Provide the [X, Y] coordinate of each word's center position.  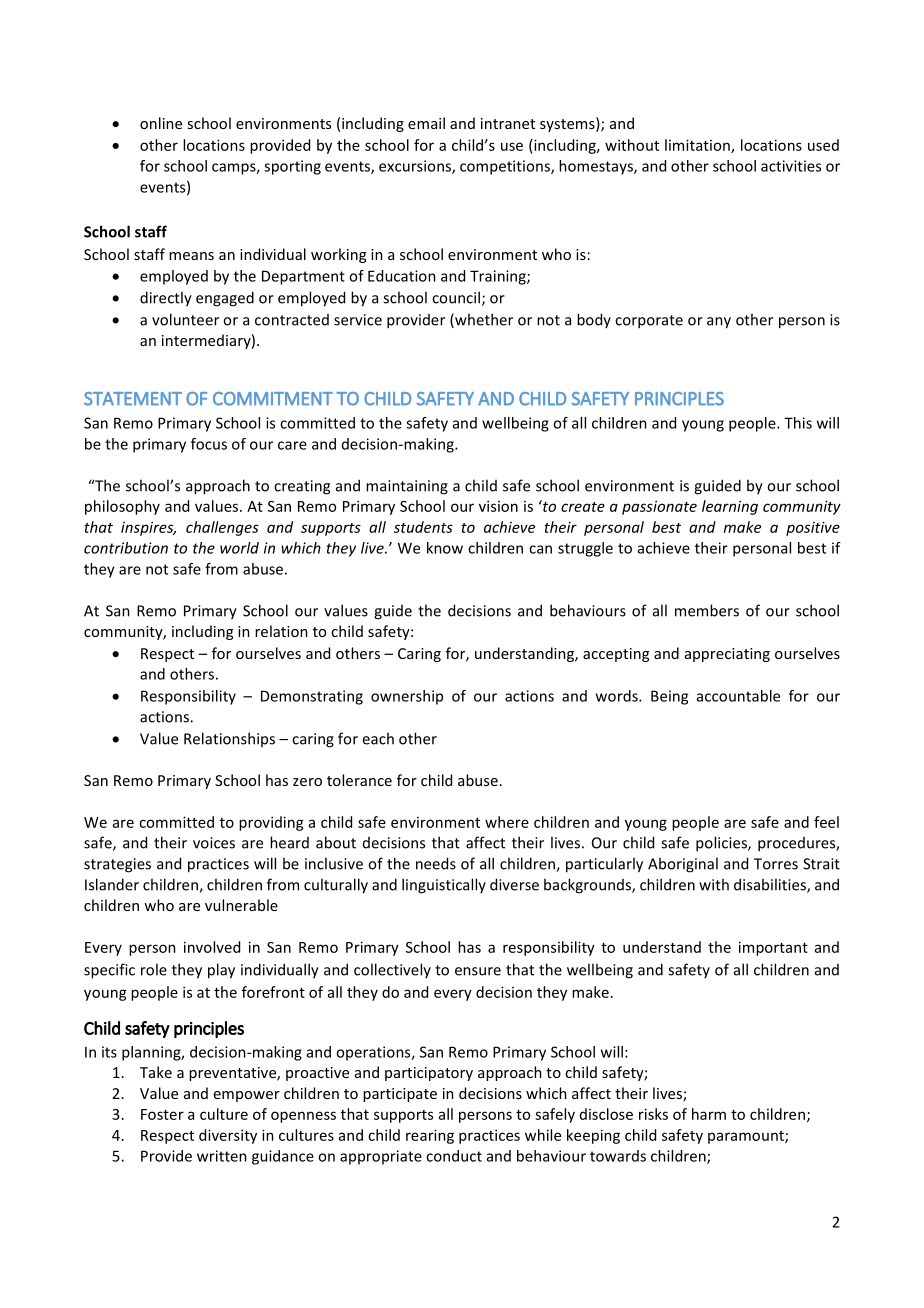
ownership [407, 697]
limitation [698, 146]
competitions [506, 167]
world [239, 548]
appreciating [727, 655]
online [161, 123]
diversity [228, 1136]
